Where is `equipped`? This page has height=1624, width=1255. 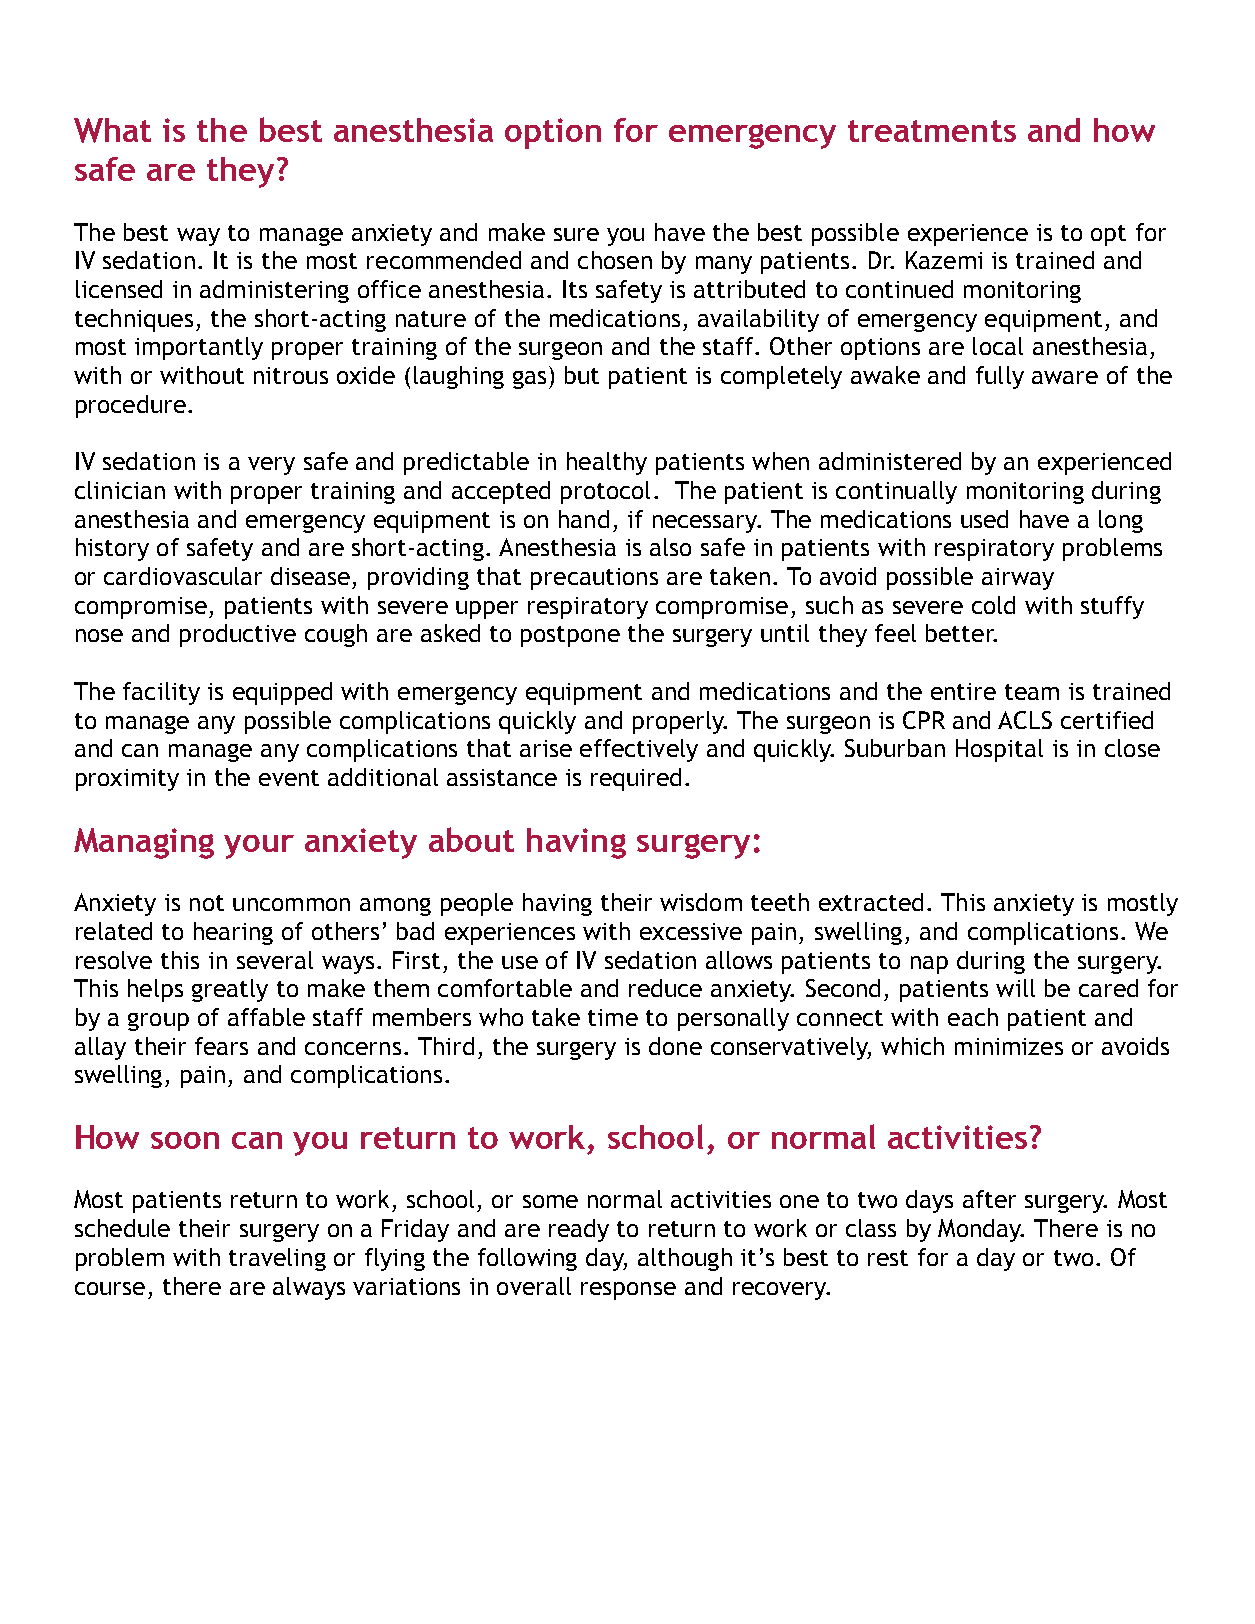
equipped is located at coordinates (282, 693).
